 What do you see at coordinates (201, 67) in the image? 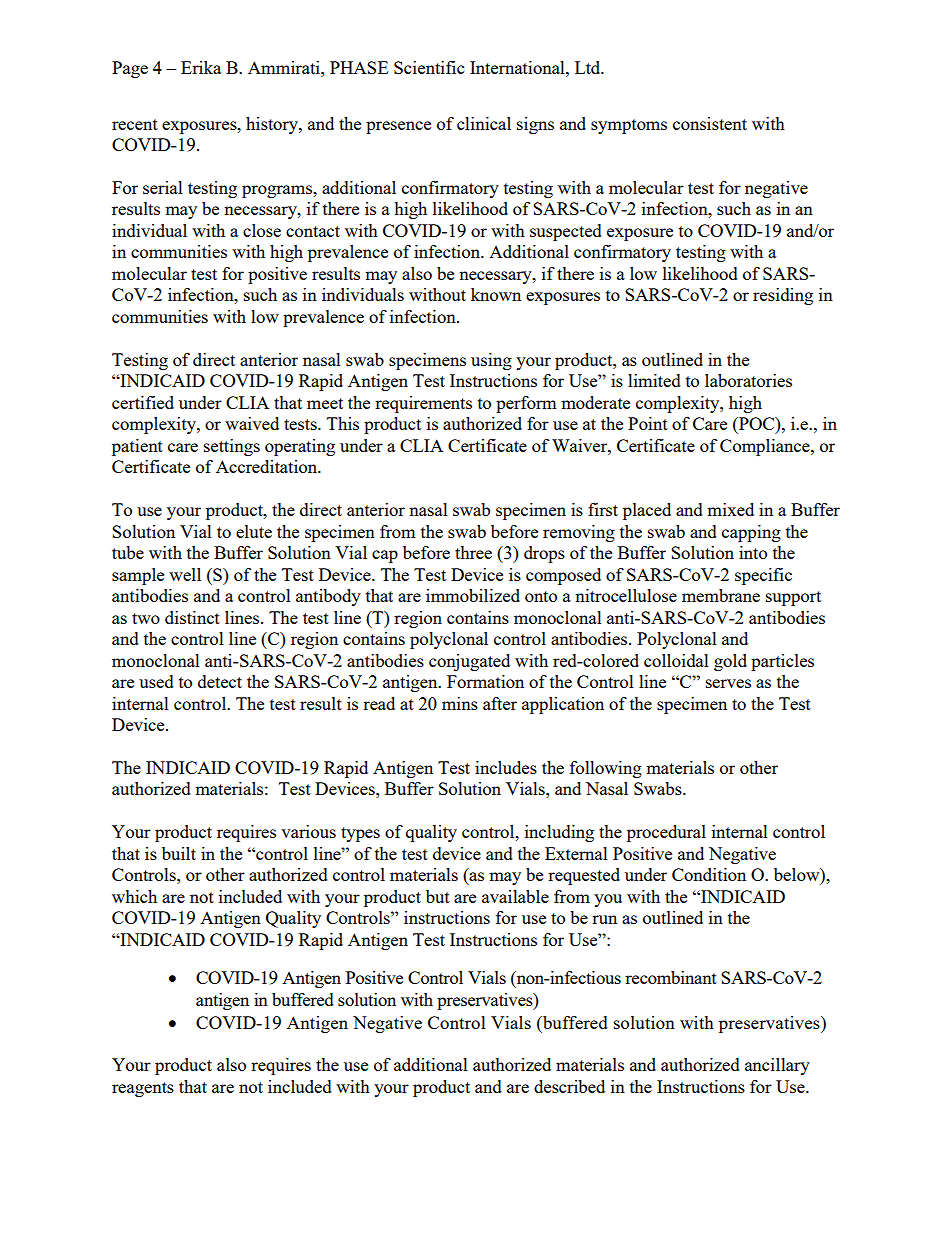
I see `Erika` at bounding box center [201, 67].
